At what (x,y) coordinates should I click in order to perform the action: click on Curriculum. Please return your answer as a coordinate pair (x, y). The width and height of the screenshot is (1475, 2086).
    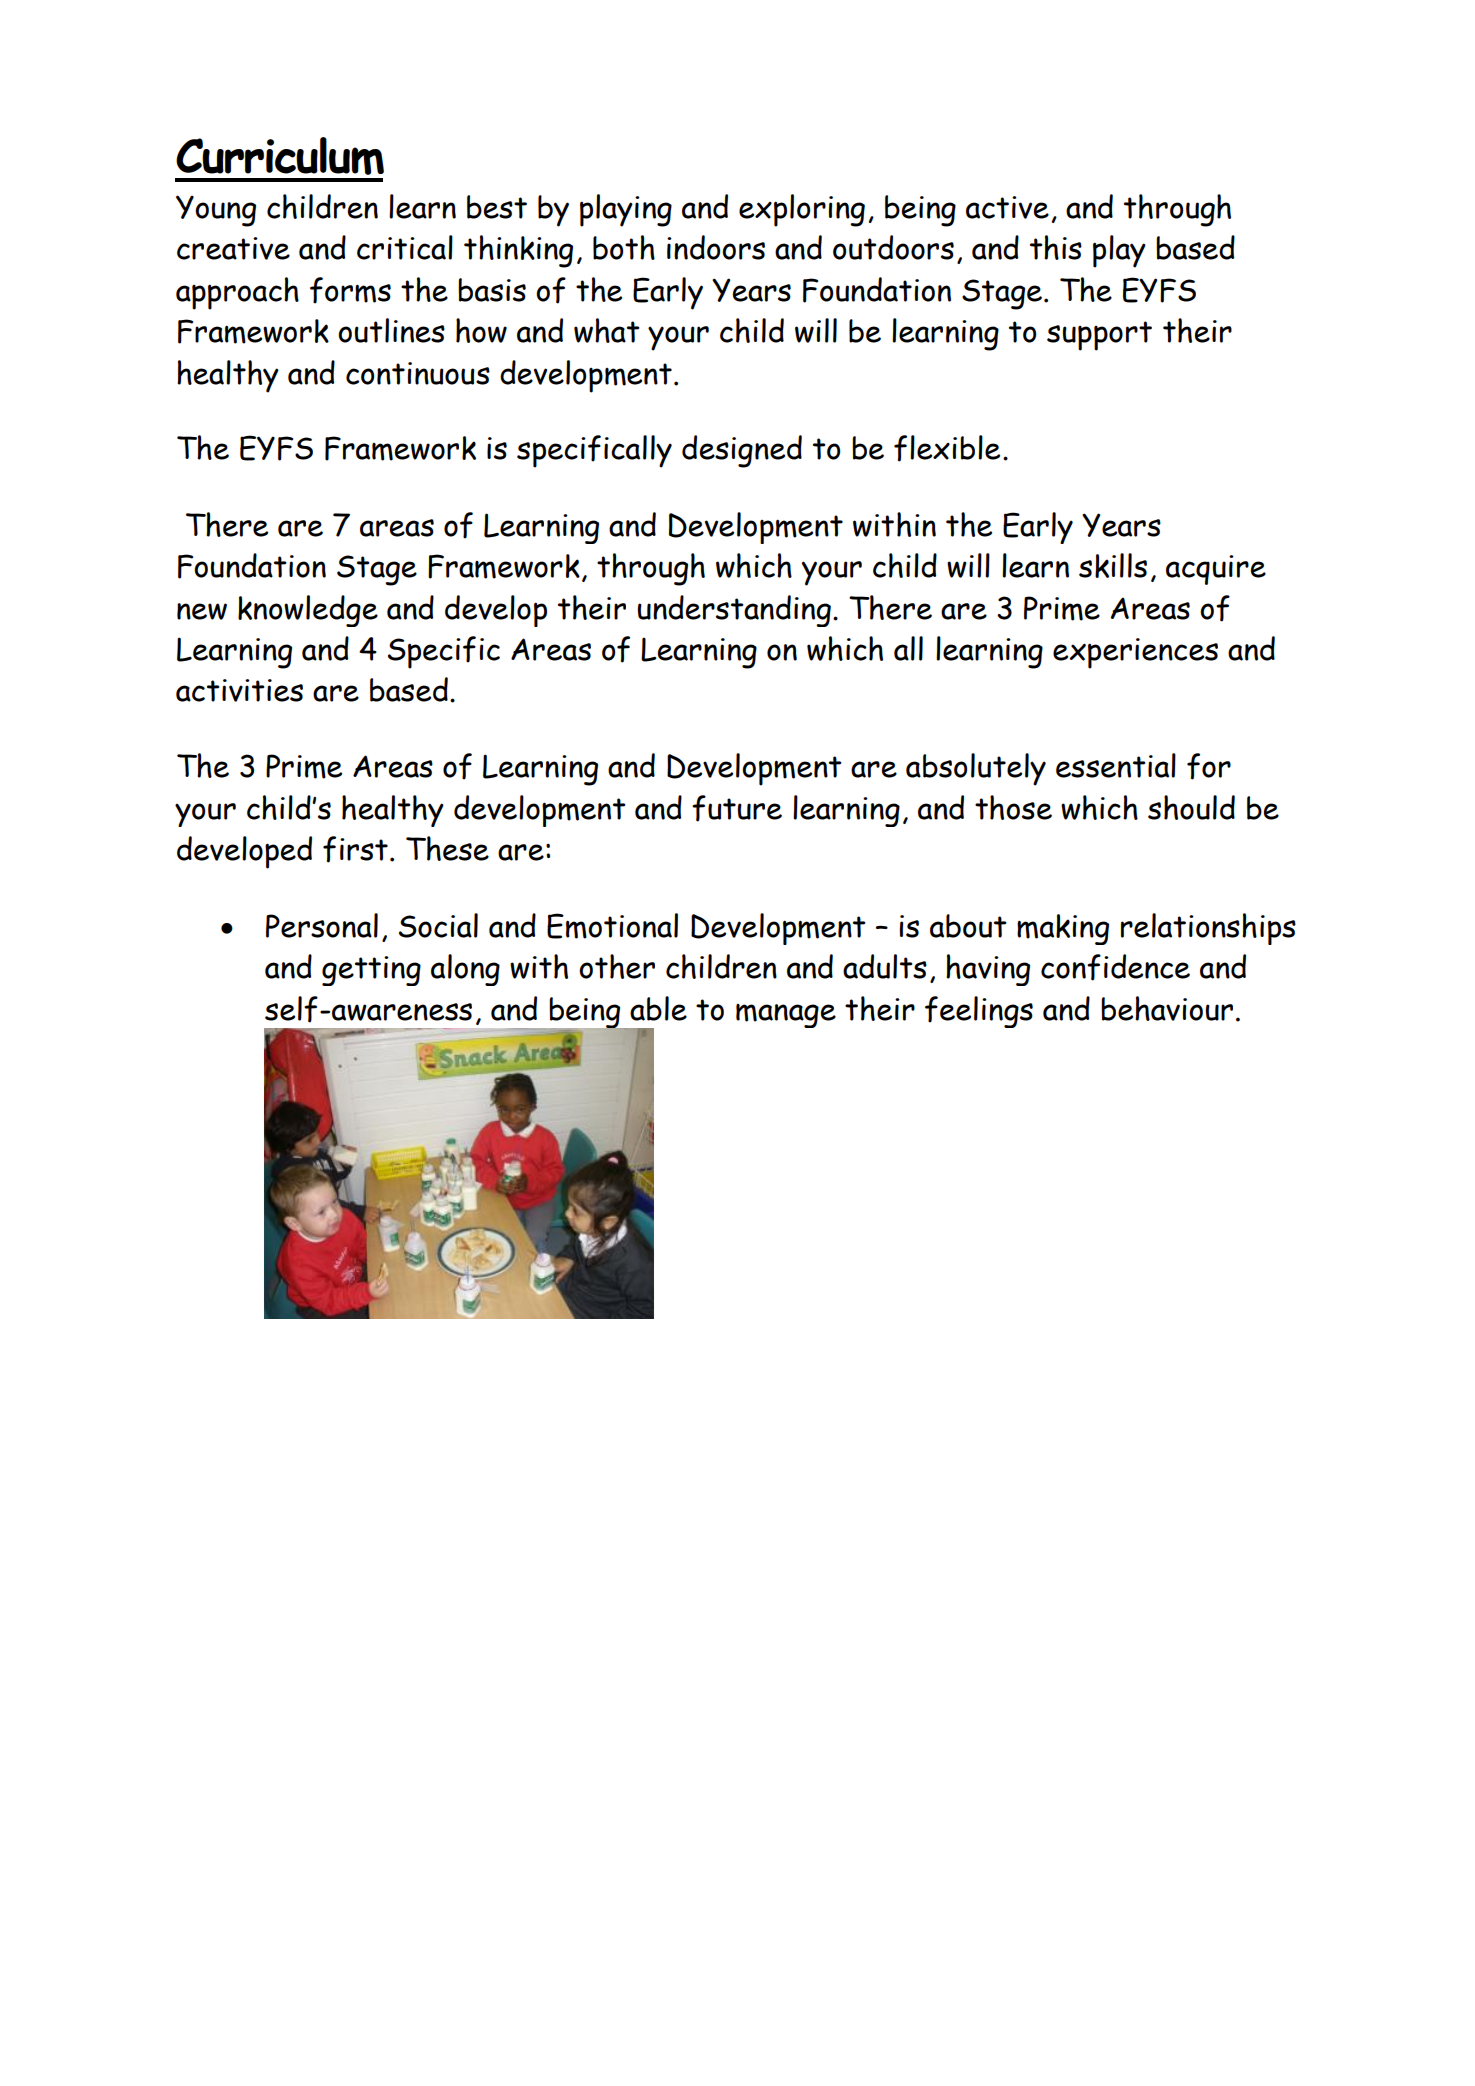
    Looking at the image, I should click on (280, 156).
